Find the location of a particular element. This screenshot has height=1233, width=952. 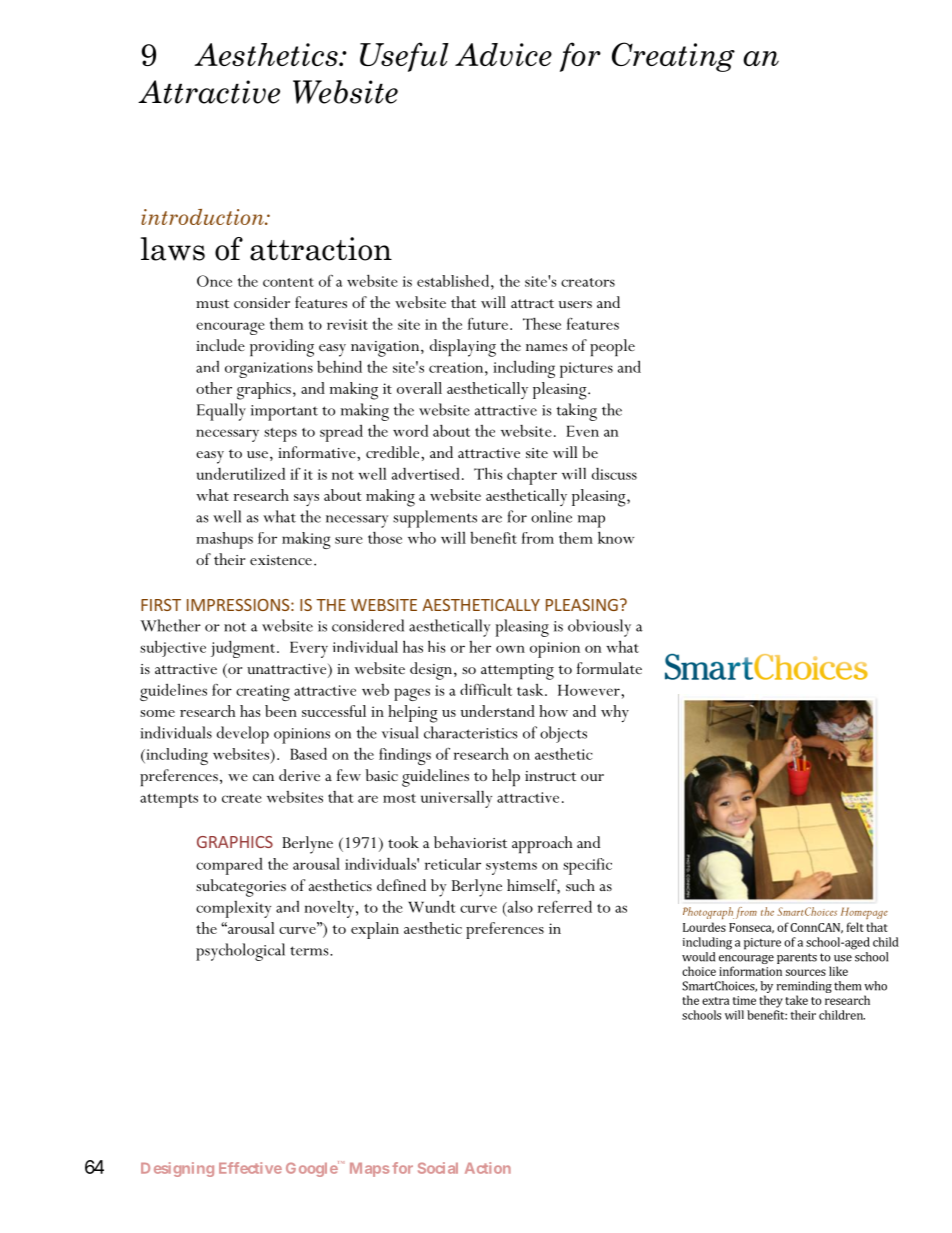

Advice is located at coordinates (503, 54).
